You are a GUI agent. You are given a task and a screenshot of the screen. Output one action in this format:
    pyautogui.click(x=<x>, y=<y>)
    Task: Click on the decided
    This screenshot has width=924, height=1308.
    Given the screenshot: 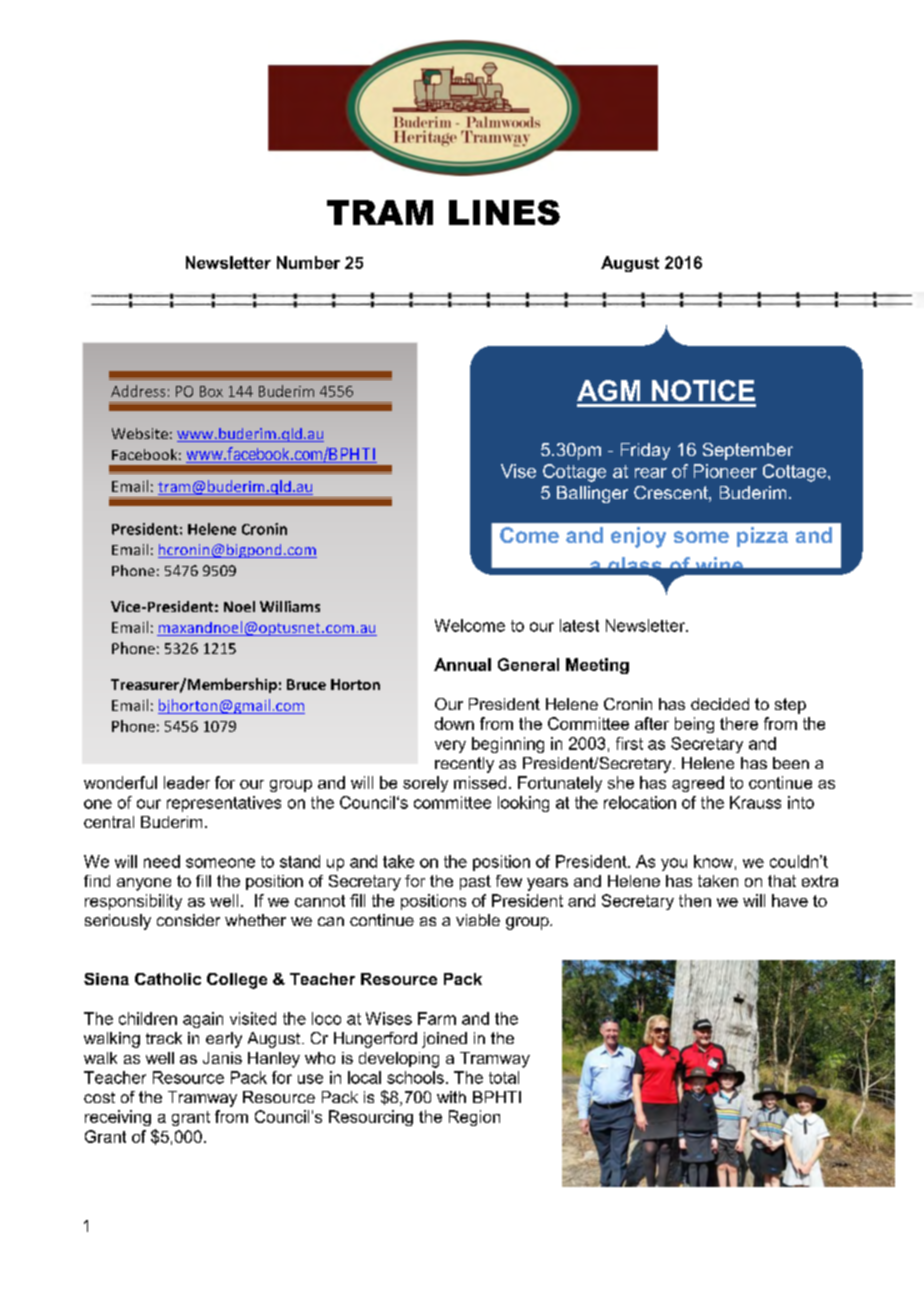 What is the action you would take?
    pyautogui.click(x=720, y=704)
